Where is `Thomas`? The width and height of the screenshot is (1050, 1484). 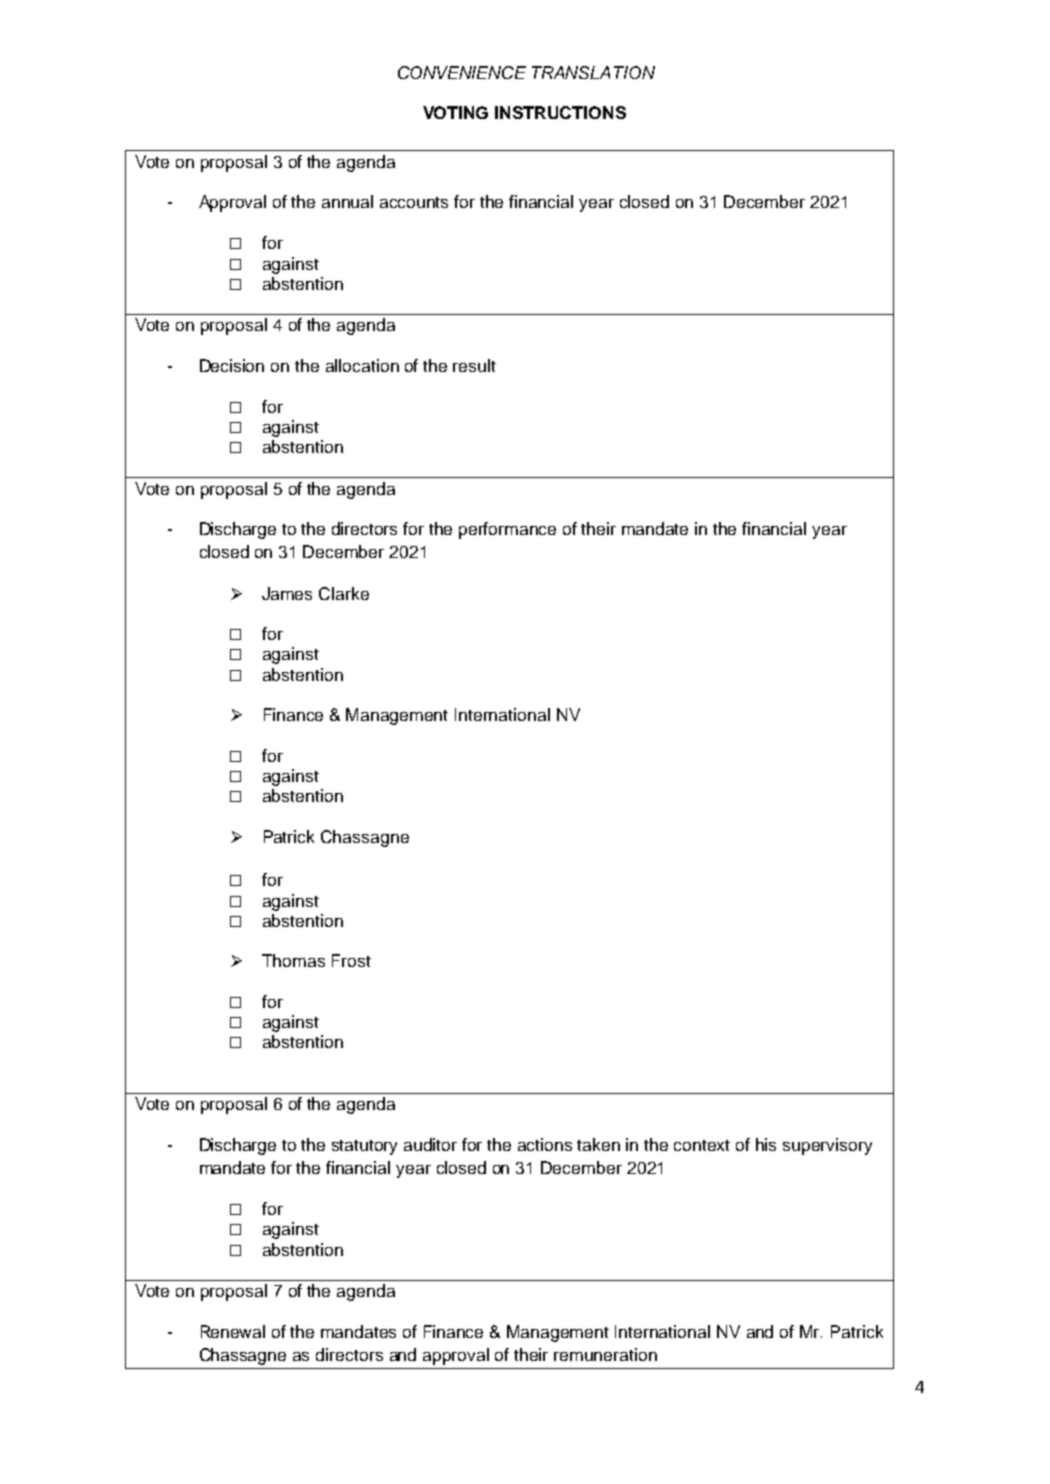
Thomas is located at coordinates (293, 960).
